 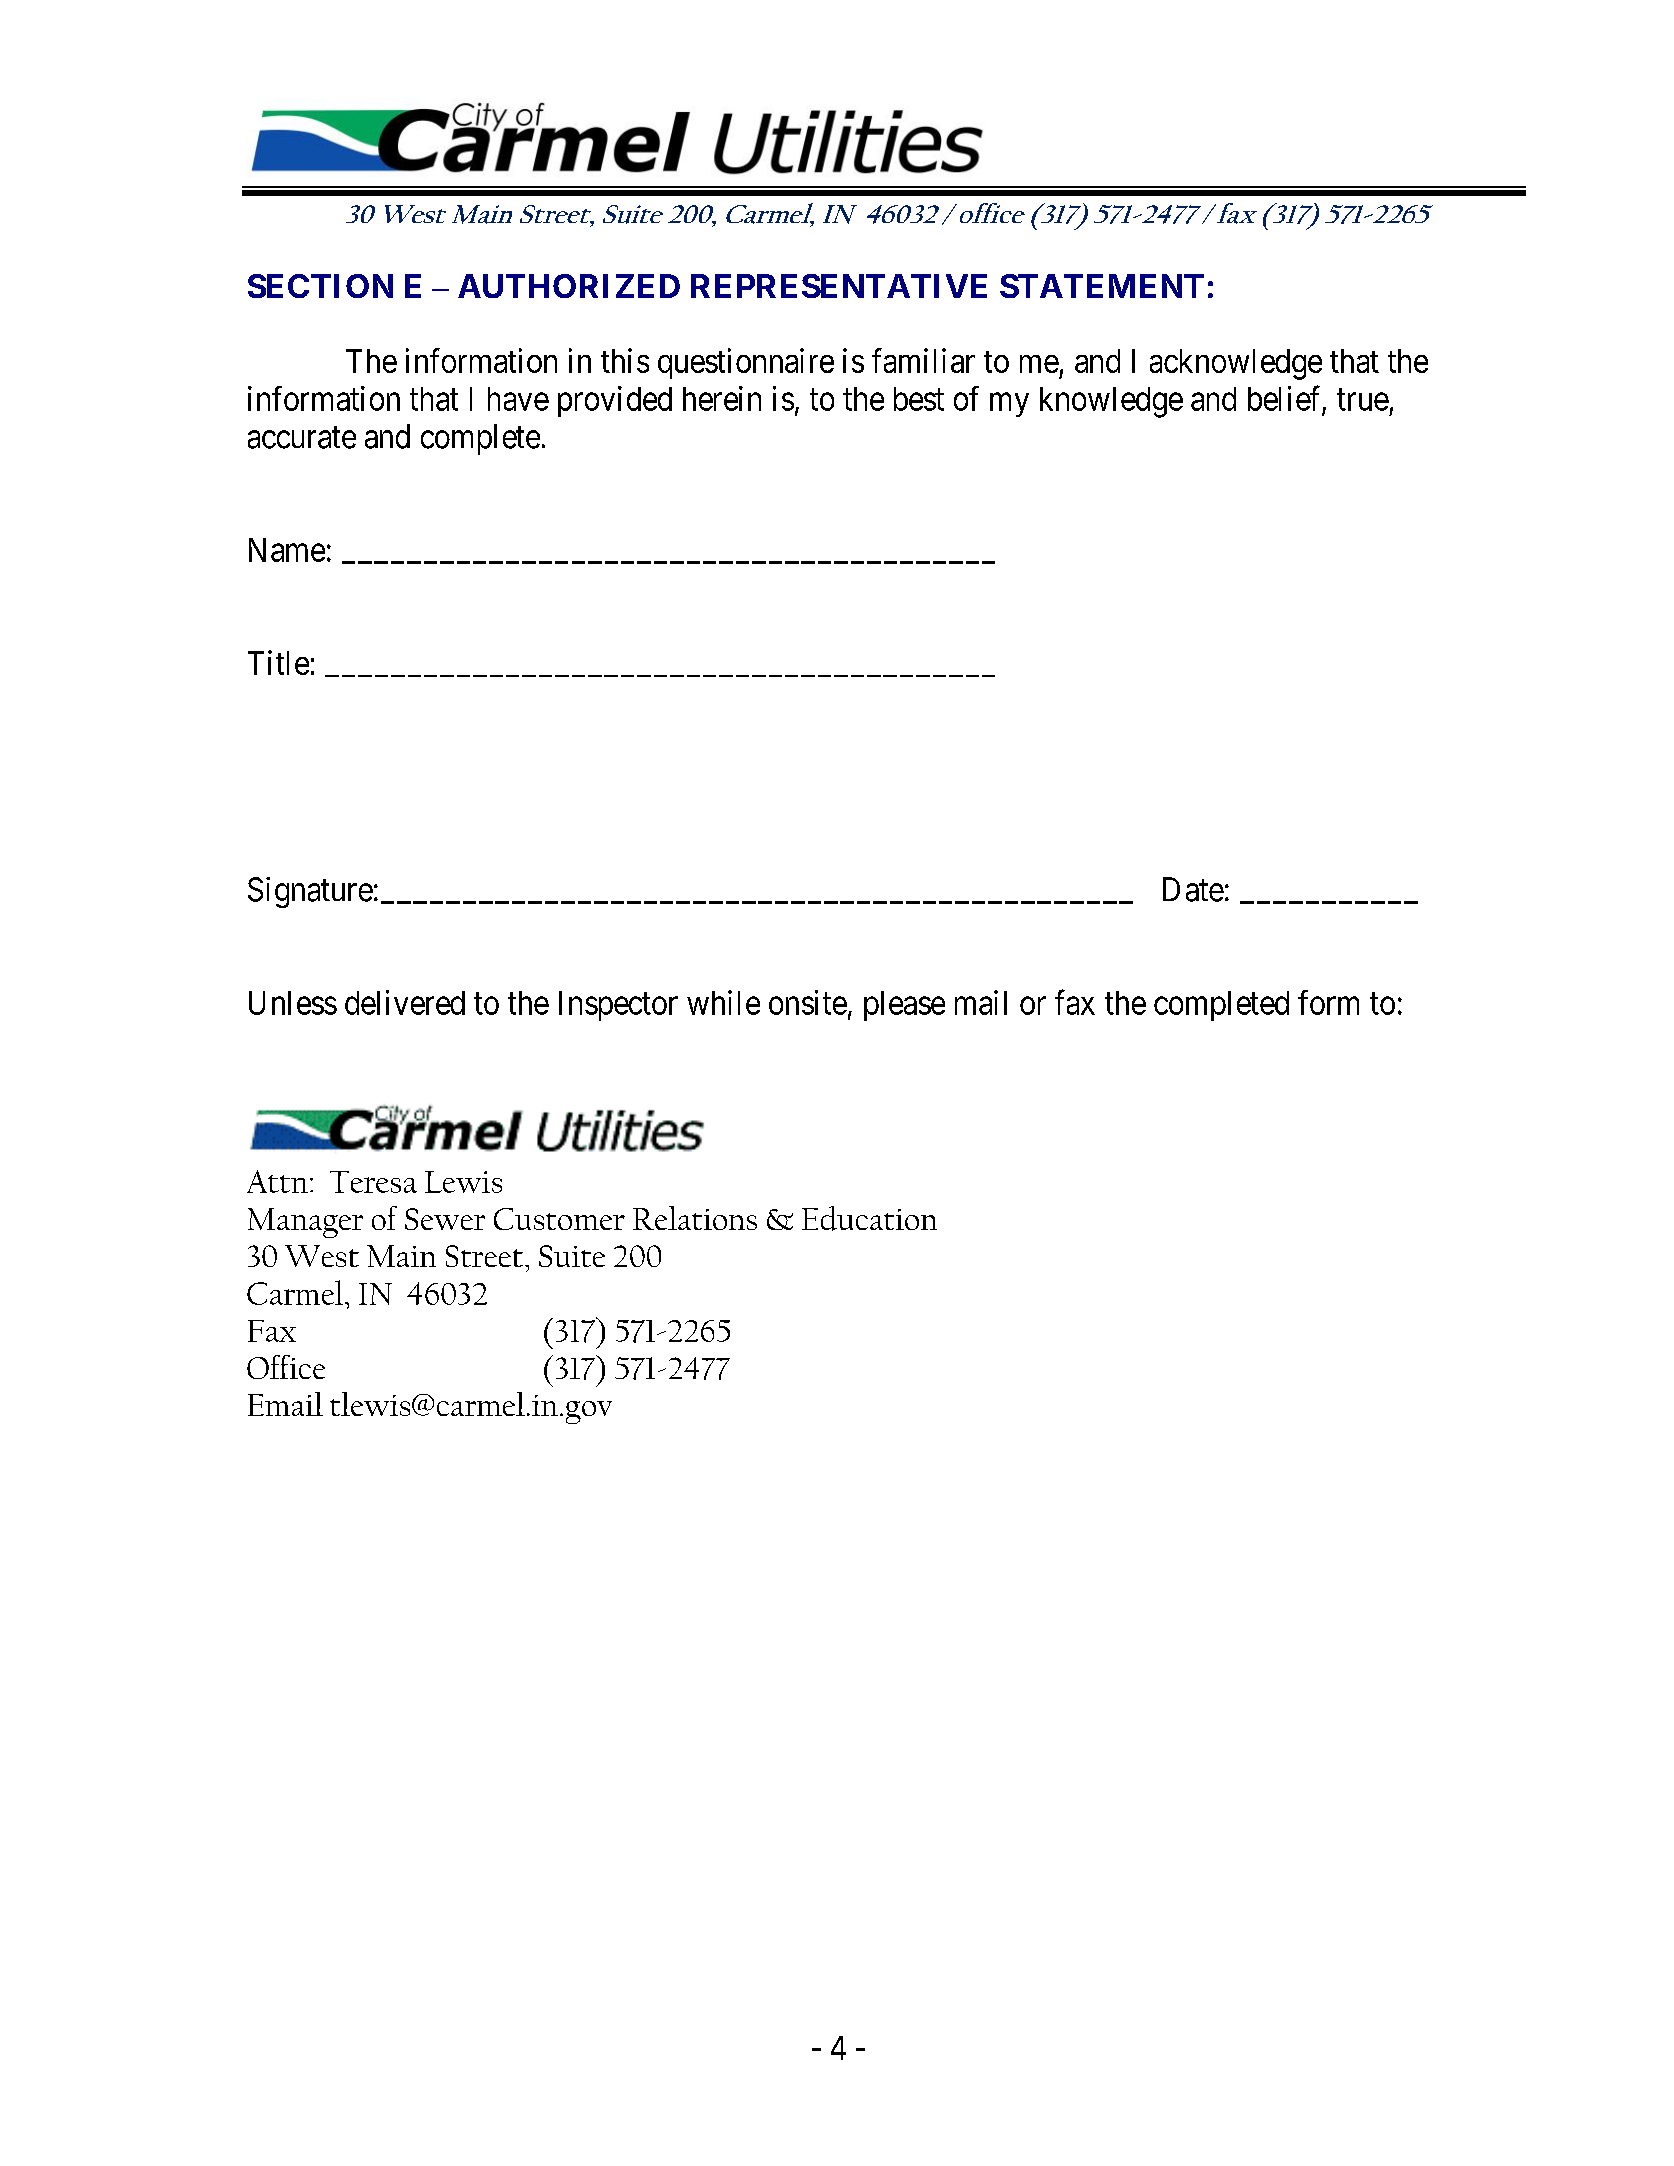 What do you see at coordinates (723, 1002) in the screenshot?
I see `while` at bounding box center [723, 1002].
